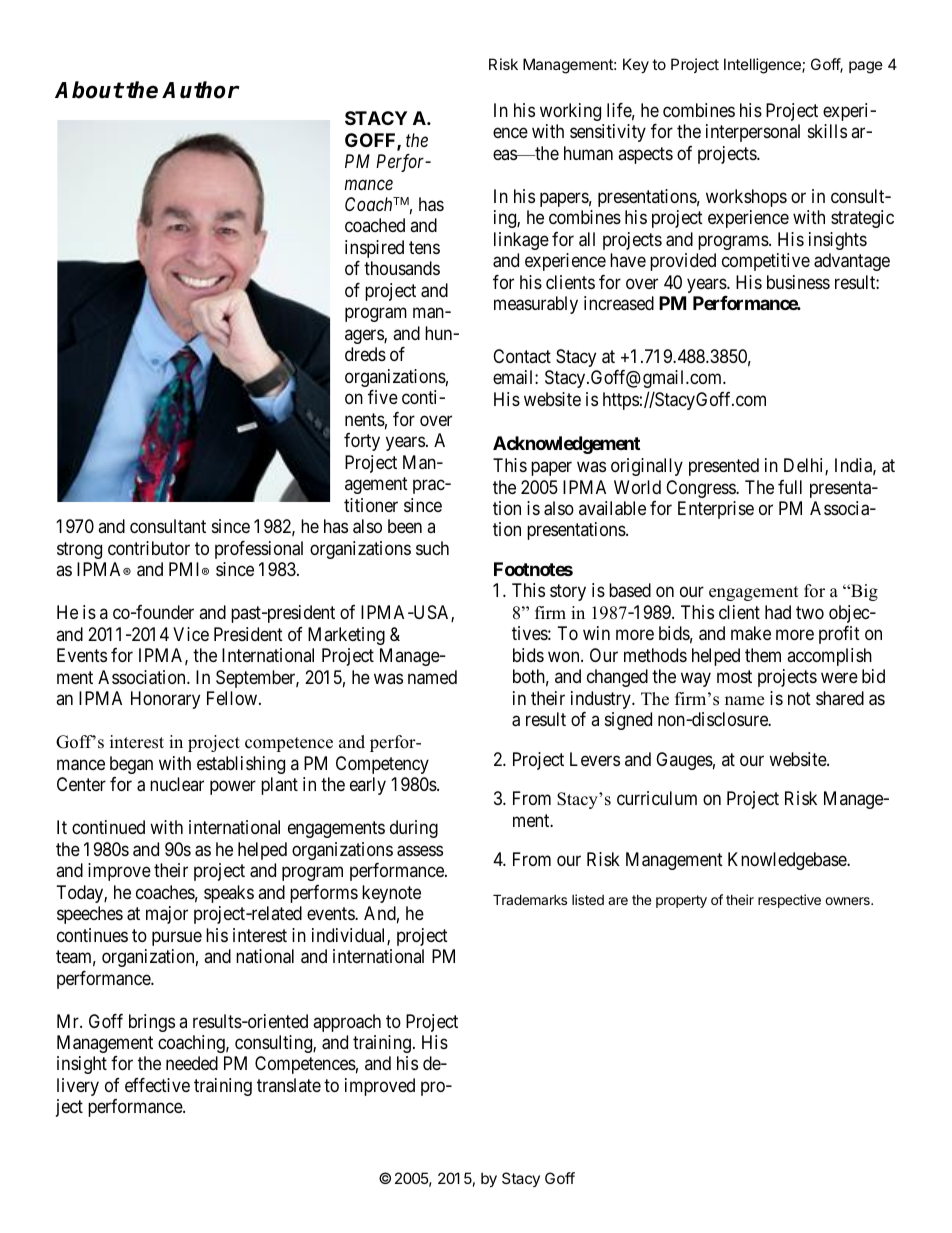 This page has width=952, height=1233. Describe the element at coordinates (753, 133) in the page. I see `interpersonal` at that location.
